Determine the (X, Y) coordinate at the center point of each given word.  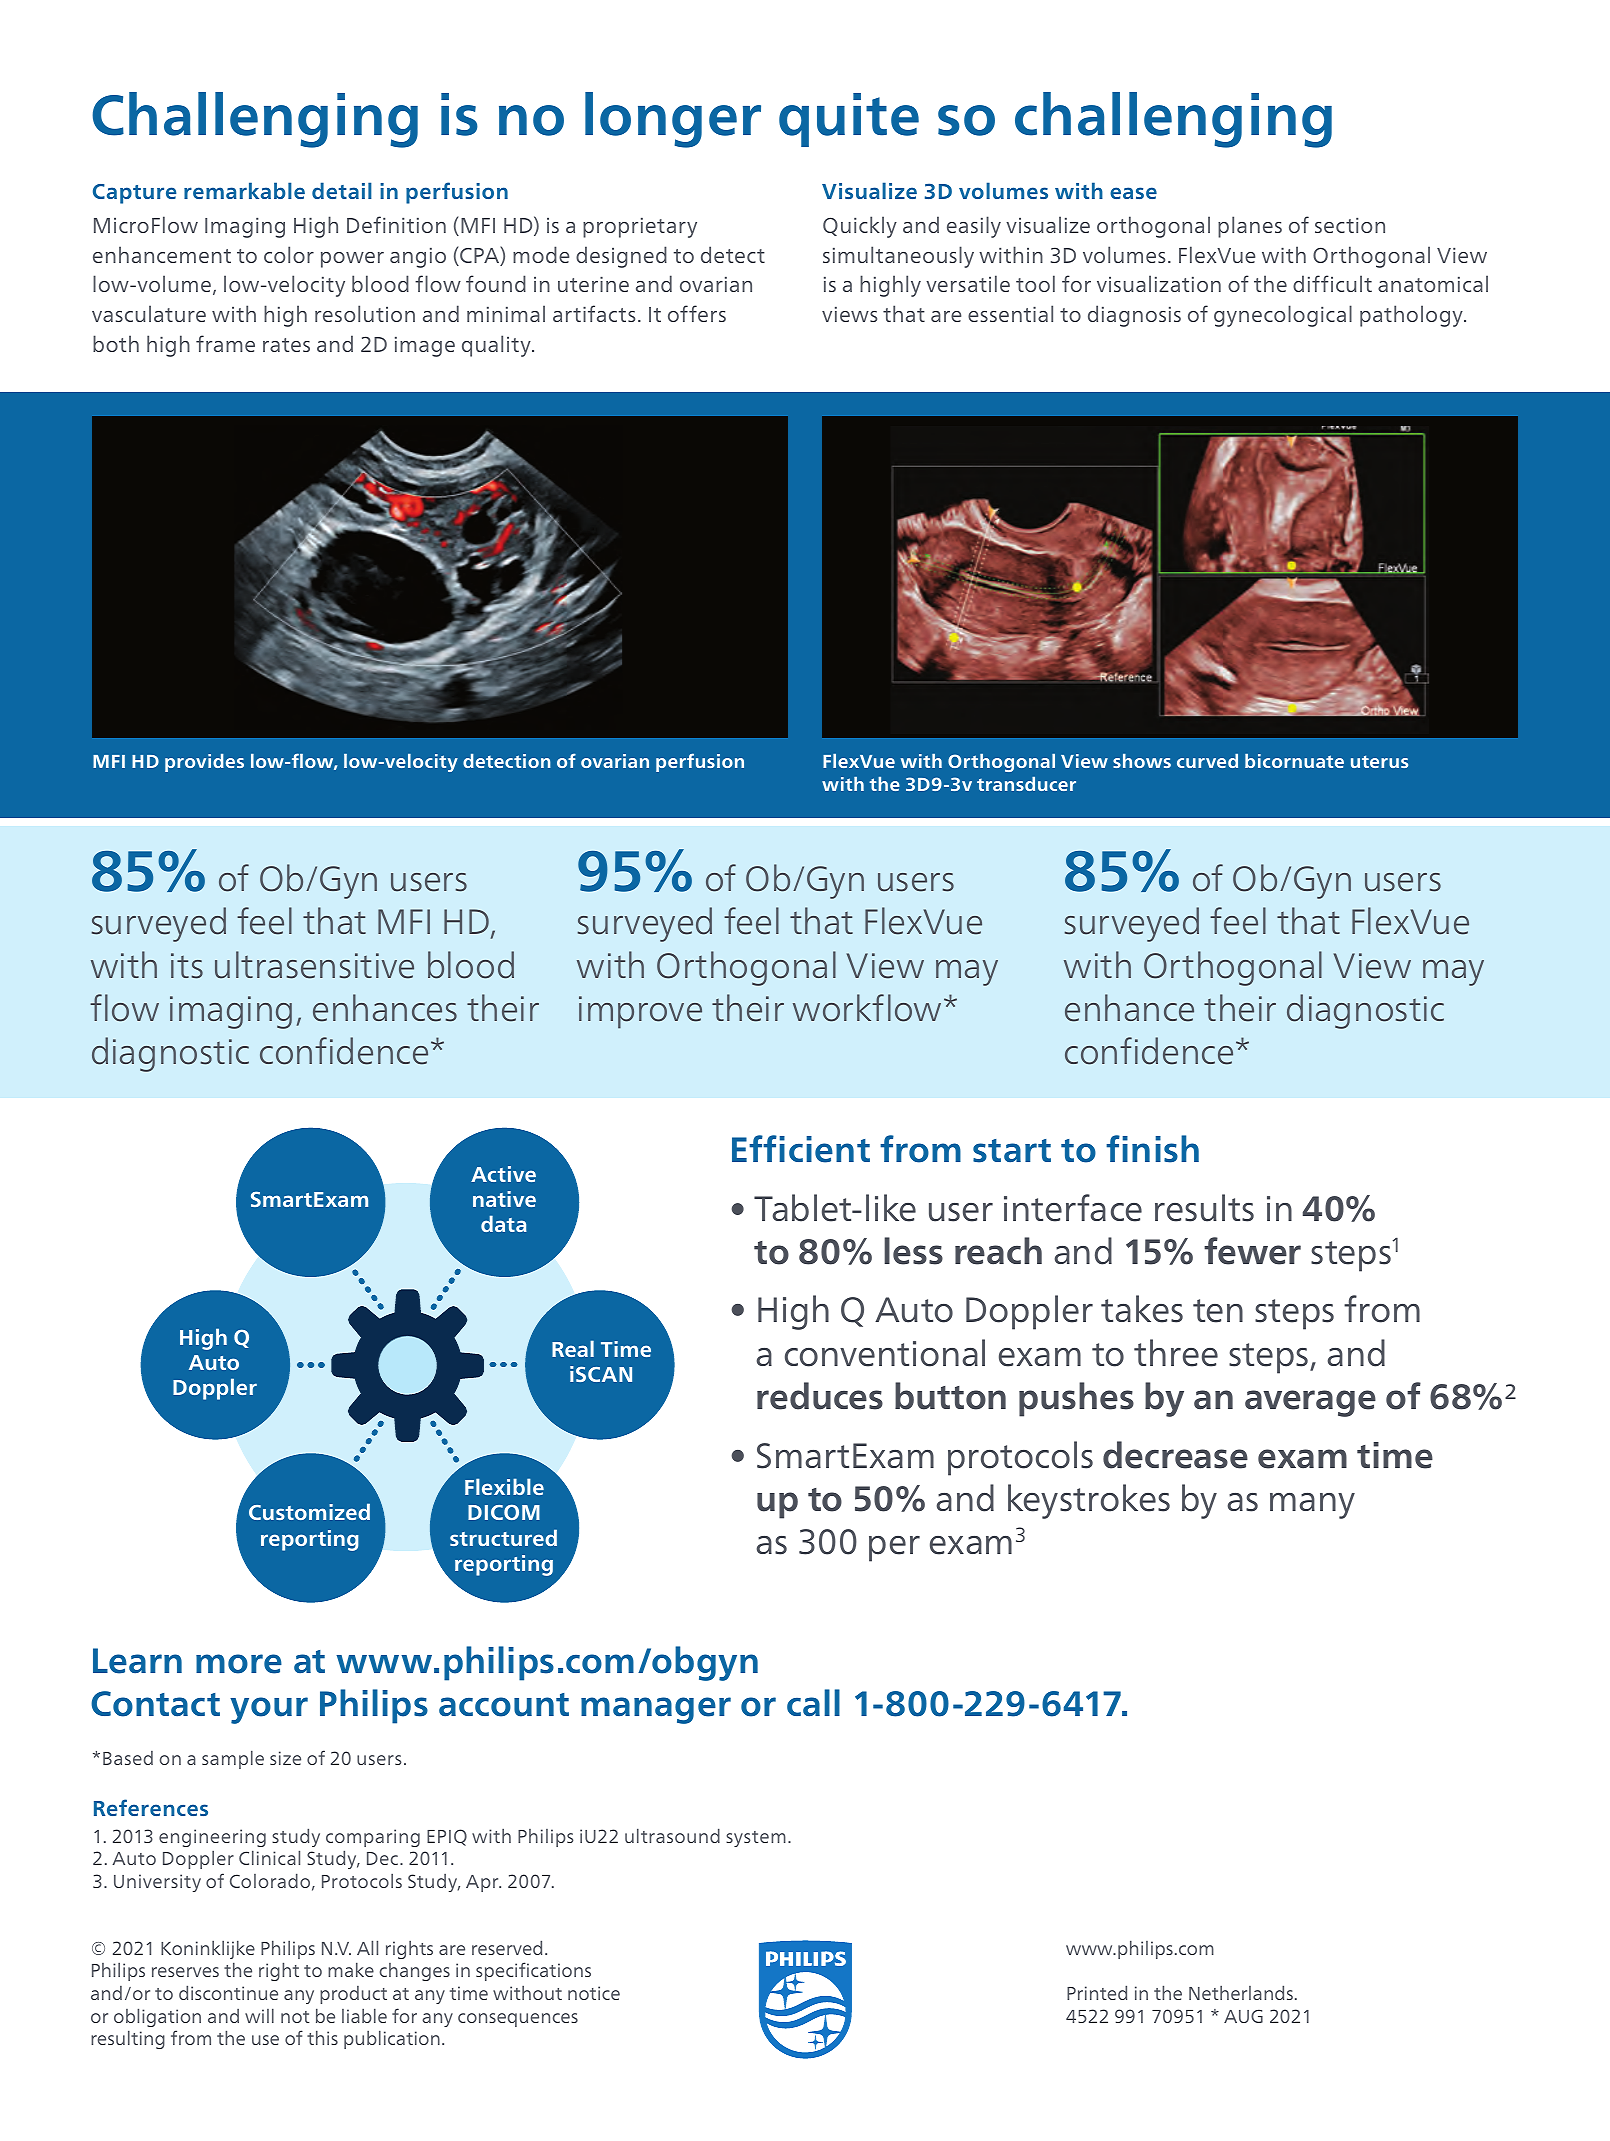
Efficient (801, 1149)
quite (849, 120)
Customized (309, 1511)
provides (204, 763)
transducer (1026, 784)
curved (1207, 761)
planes (1250, 227)
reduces (820, 1396)
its (187, 966)
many (1312, 1506)
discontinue (228, 1992)
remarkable (244, 190)
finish (1152, 1149)
